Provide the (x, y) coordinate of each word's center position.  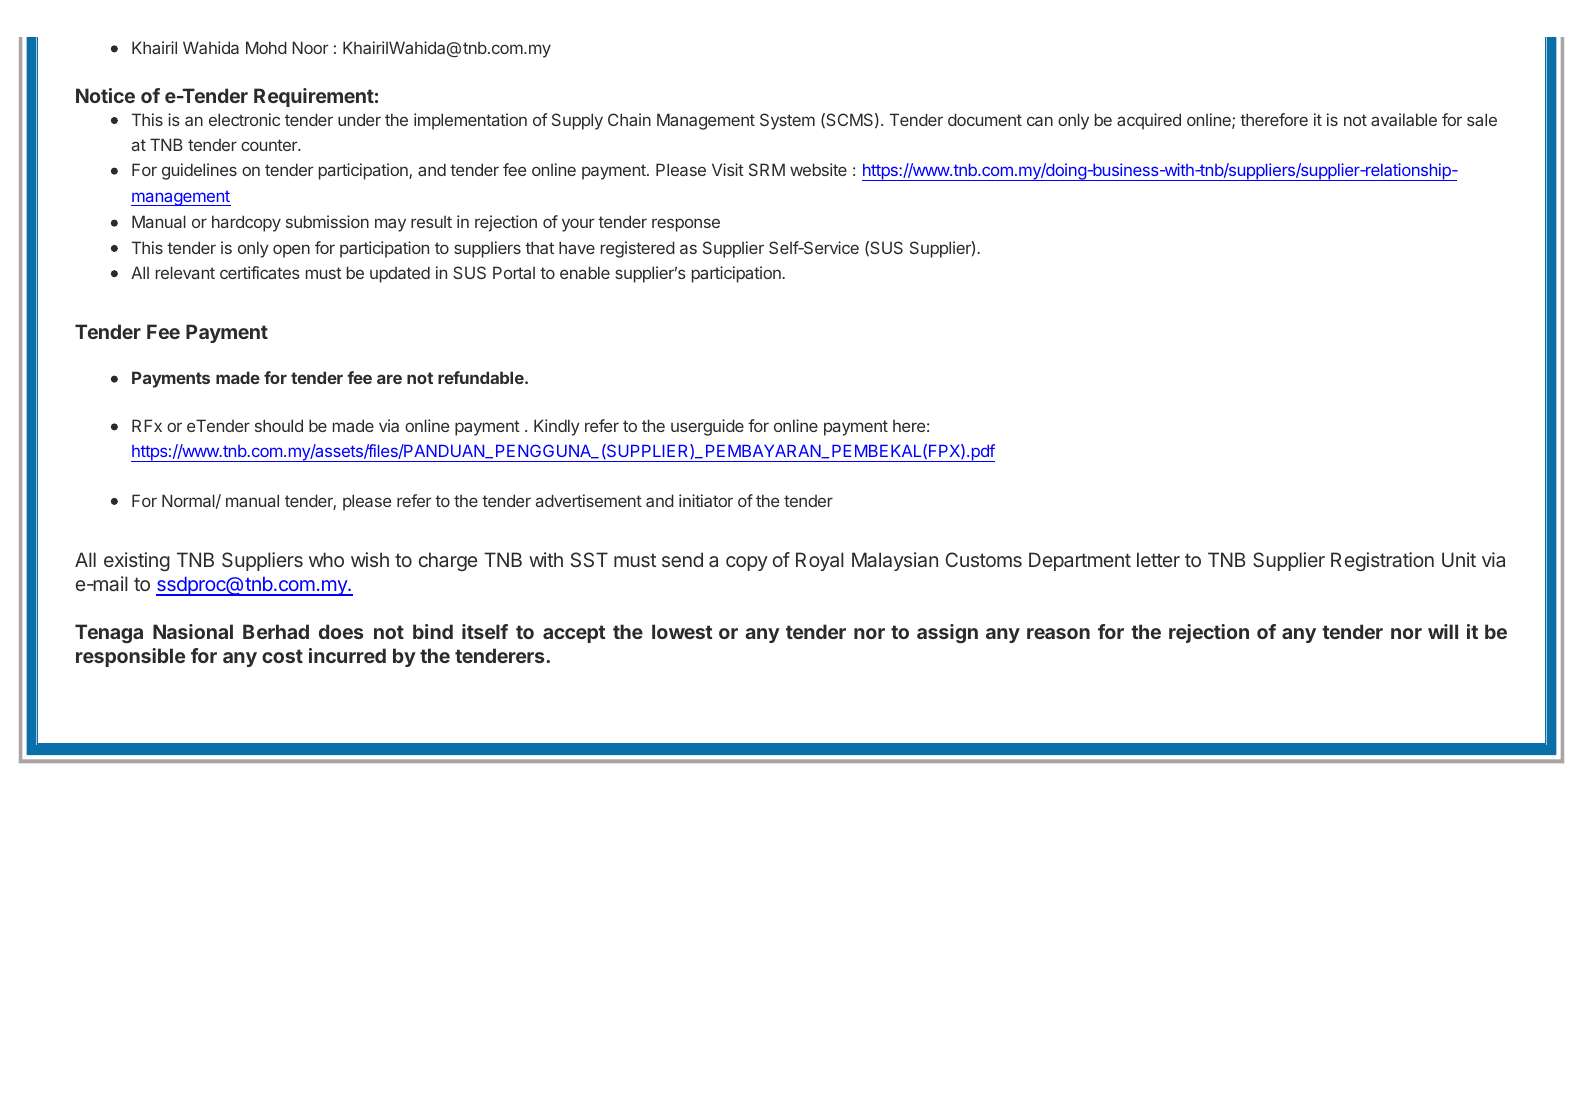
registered (638, 249)
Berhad (276, 631)
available (1404, 119)
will (1443, 631)
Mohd (266, 47)
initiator (706, 500)
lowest (682, 631)
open (291, 251)
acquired (1149, 121)
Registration (1382, 561)
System (787, 121)
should (279, 425)
